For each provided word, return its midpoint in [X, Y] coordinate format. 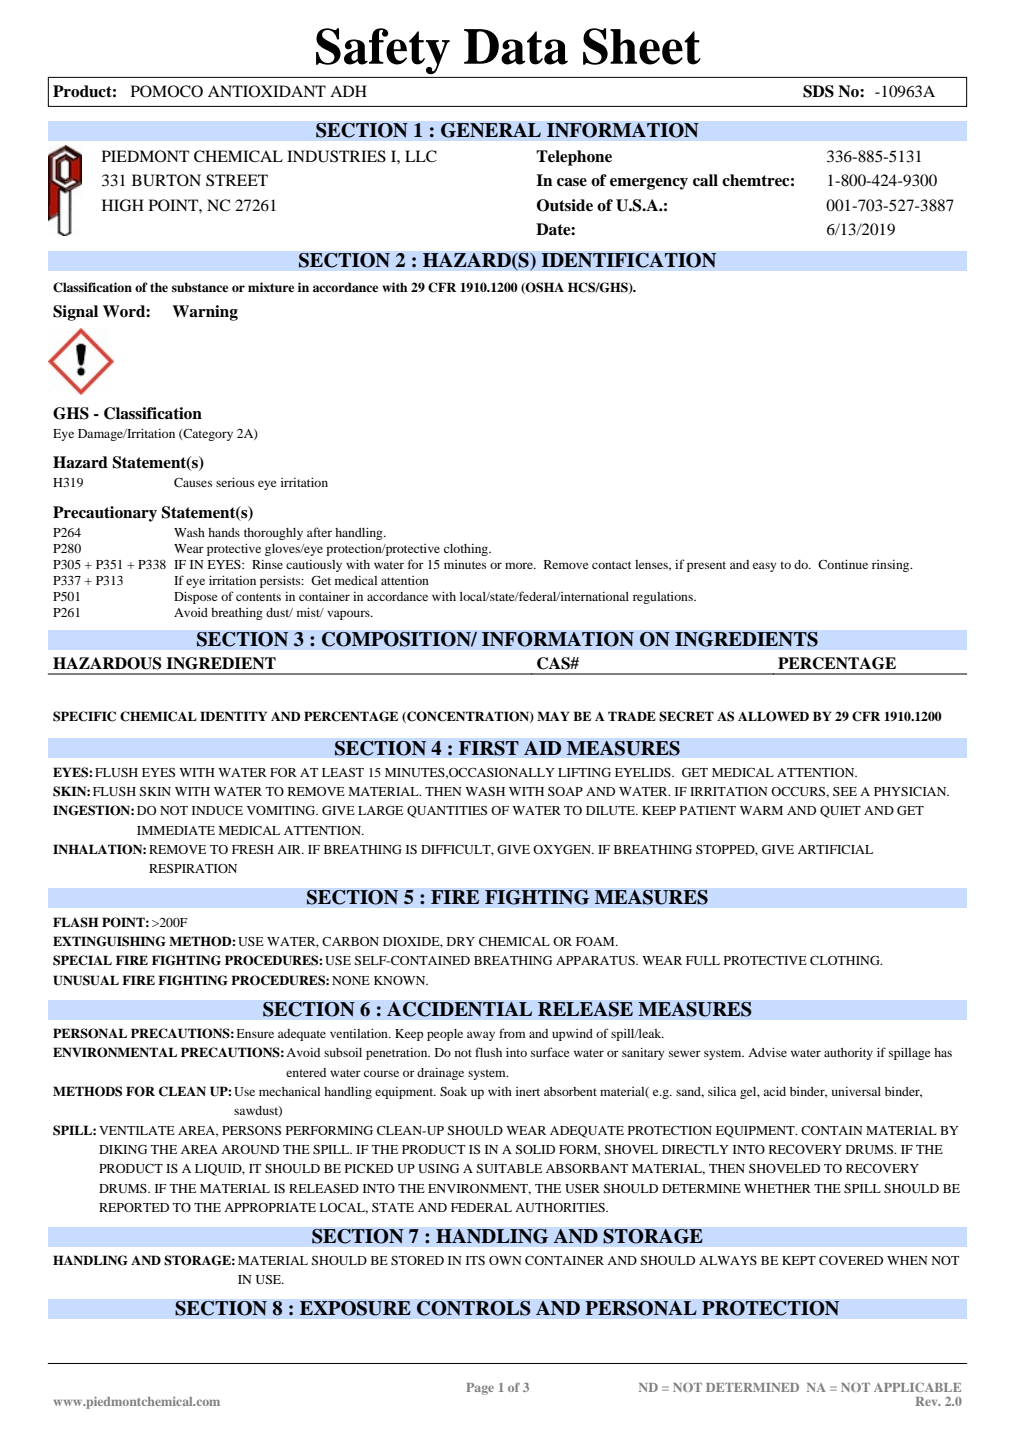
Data [516, 47]
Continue [843, 564]
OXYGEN [563, 849]
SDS [818, 91]
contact [612, 565]
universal [856, 1091]
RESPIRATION [193, 868]
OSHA [544, 288]
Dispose [196, 597]
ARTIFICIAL [835, 849]
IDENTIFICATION [629, 260]
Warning [205, 313]
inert [528, 1091]
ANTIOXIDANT [267, 91]
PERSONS [251, 1130]
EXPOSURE [355, 1308]
